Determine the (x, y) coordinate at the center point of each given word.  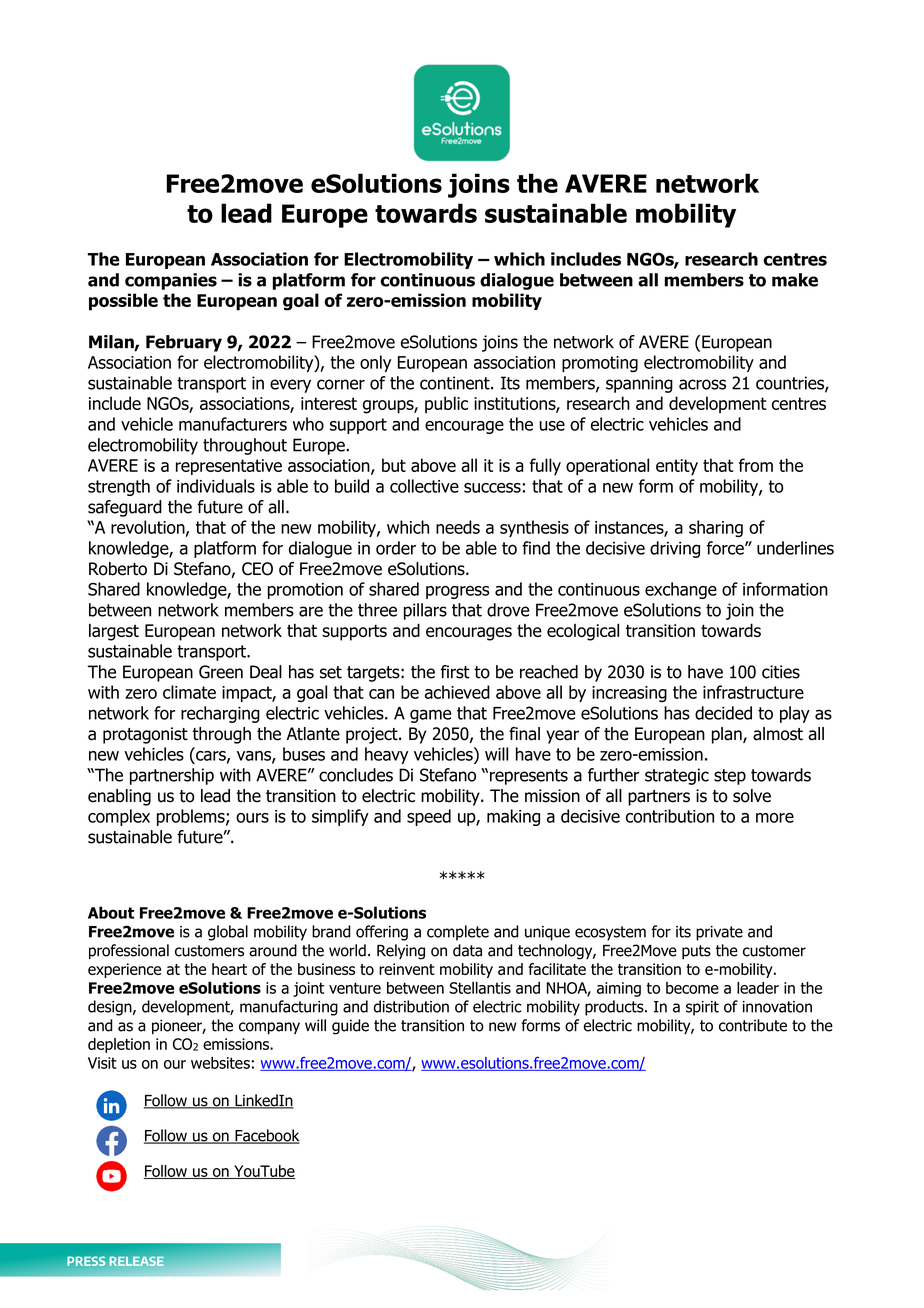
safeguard (125, 508)
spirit (702, 1008)
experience (124, 970)
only (375, 363)
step (730, 777)
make (795, 280)
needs (458, 527)
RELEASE (137, 1261)
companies (171, 281)
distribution (411, 1006)
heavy (386, 755)
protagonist (145, 735)
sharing (716, 528)
